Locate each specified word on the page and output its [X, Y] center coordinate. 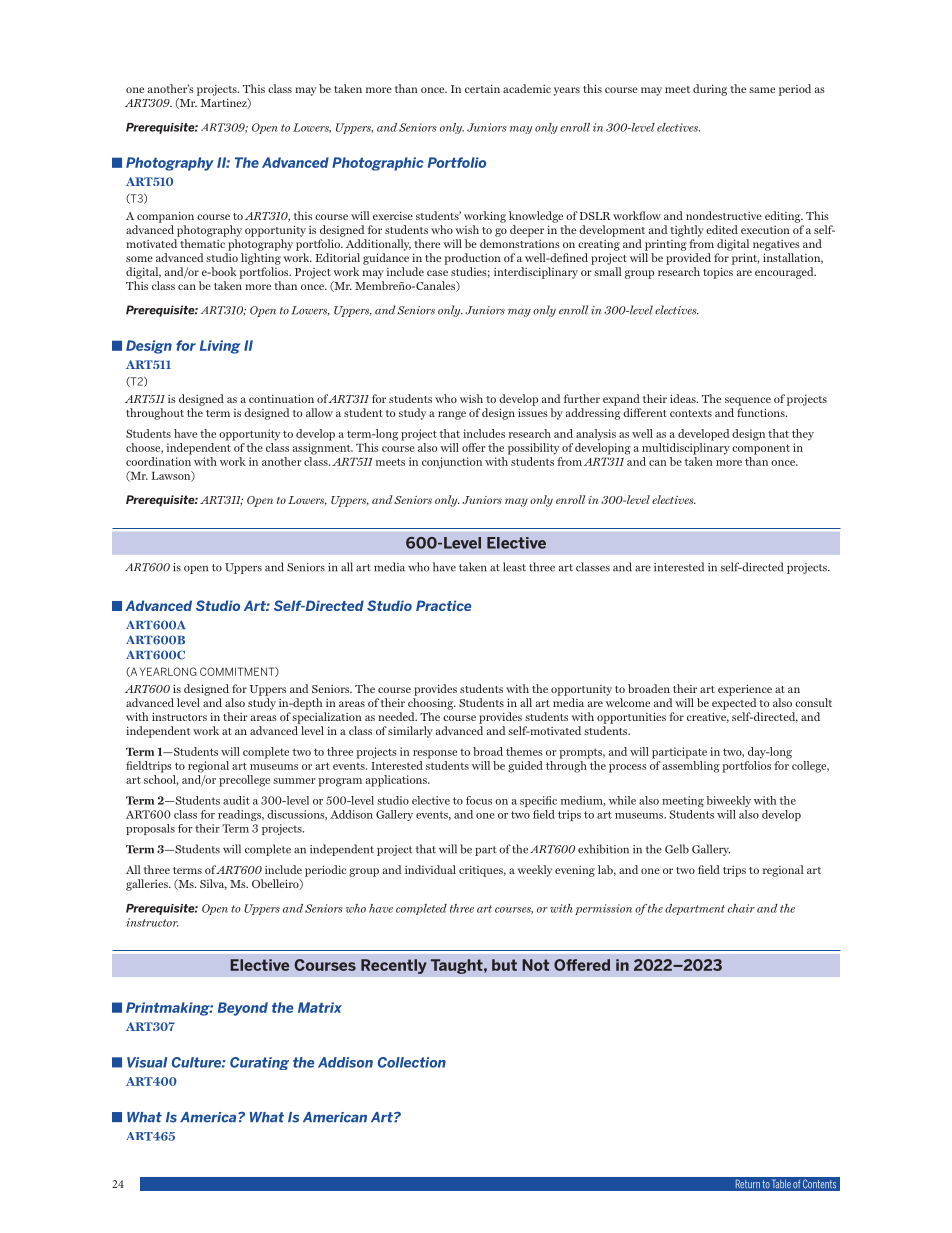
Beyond [243, 1009]
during [710, 90]
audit [236, 800]
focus [479, 800]
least [514, 567]
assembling [691, 767]
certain [482, 88]
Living [220, 347]
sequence [748, 401]
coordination [158, 461]
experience [745, 690]
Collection [412, 1062]
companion [165, 217]
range [452, 415]
